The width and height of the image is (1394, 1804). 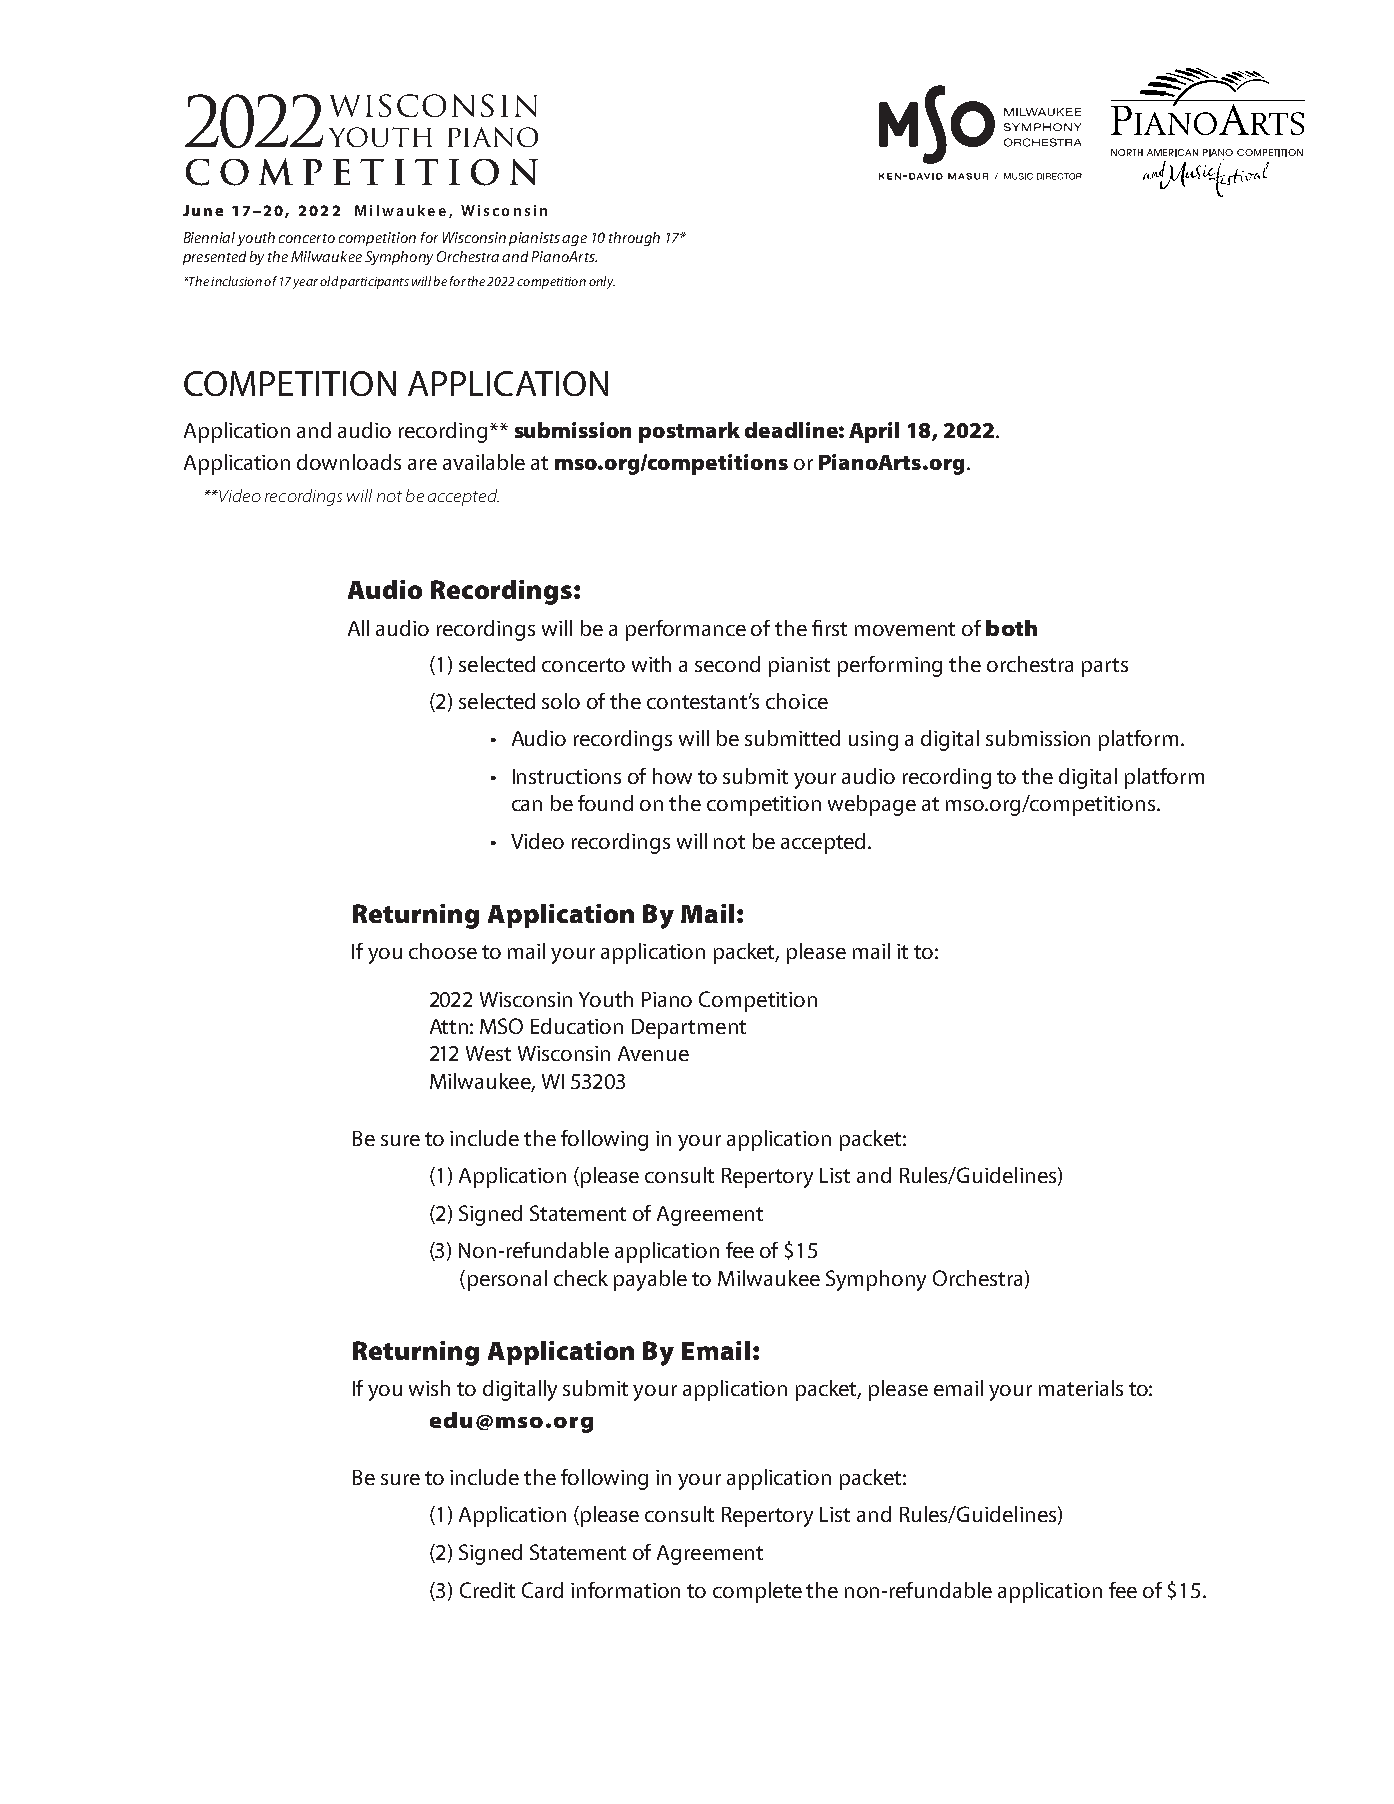 I want to click on Department, so click(x=689, y=1029).
